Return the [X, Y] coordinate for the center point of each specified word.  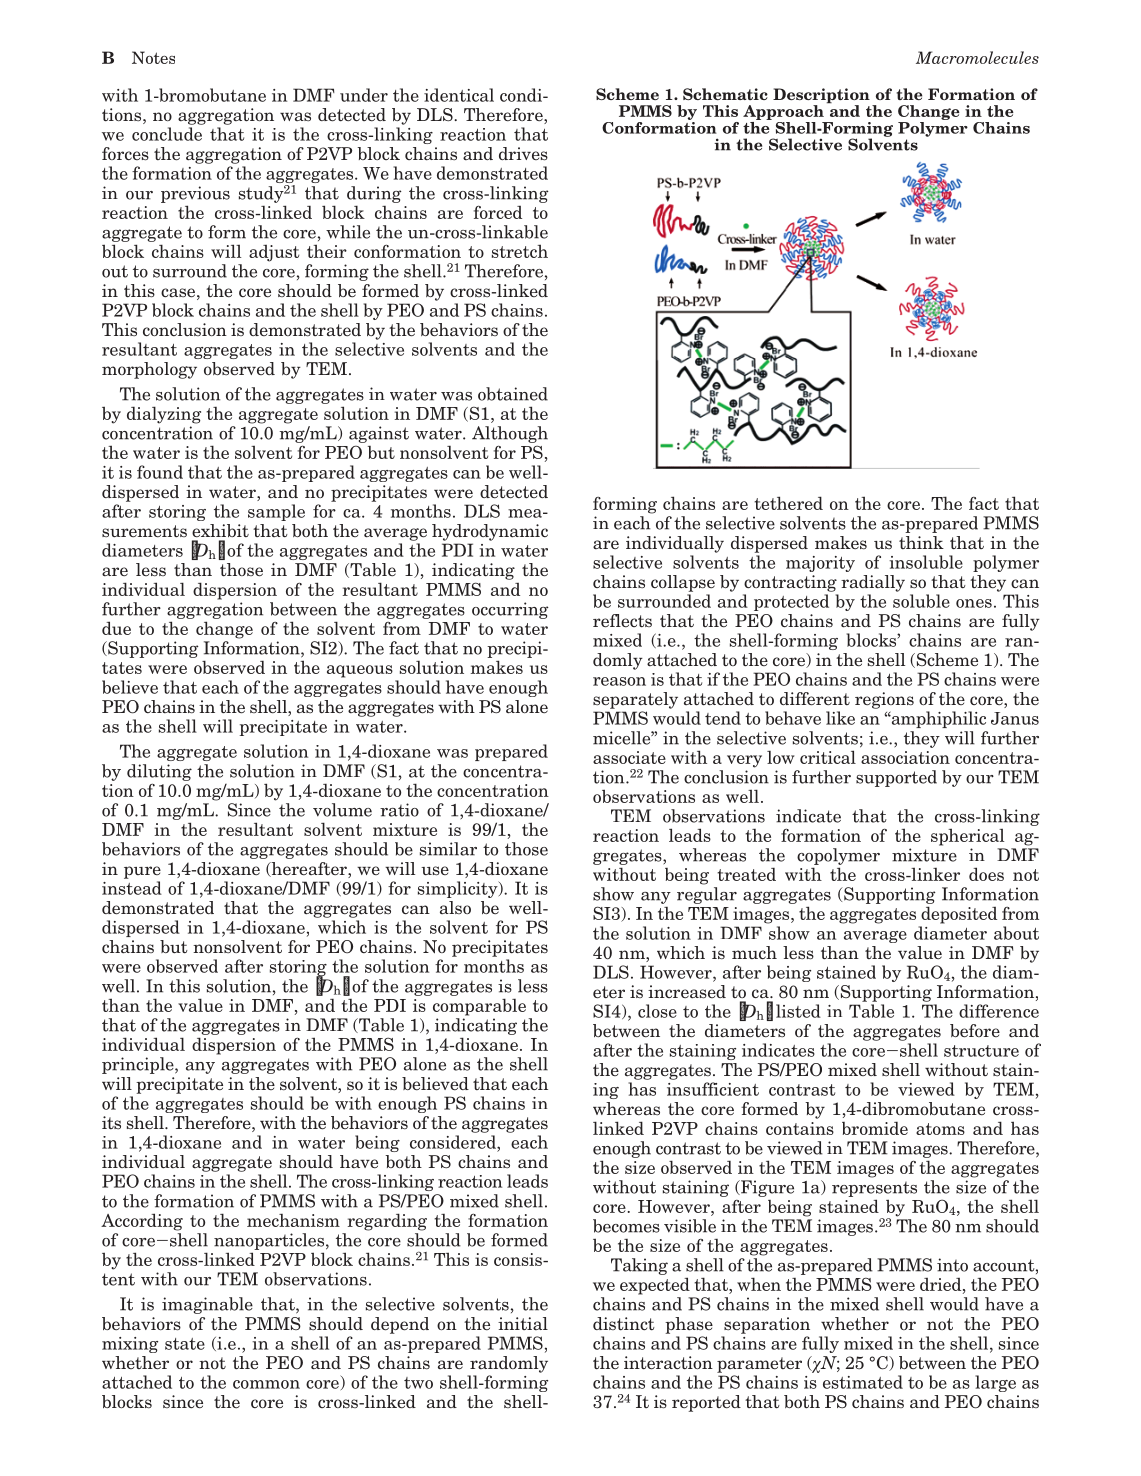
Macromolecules [977, 57]
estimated [863, 1382]
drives [523, 154]
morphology [149, 370]
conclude [167, 134]
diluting [159, 772]
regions [884, 700]
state [185, 1344]
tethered [788, 503]
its [111, 1122]
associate [629, 757]
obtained [513, 394]
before [975, 1031]
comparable [479, 1007]
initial [523, 1323]
